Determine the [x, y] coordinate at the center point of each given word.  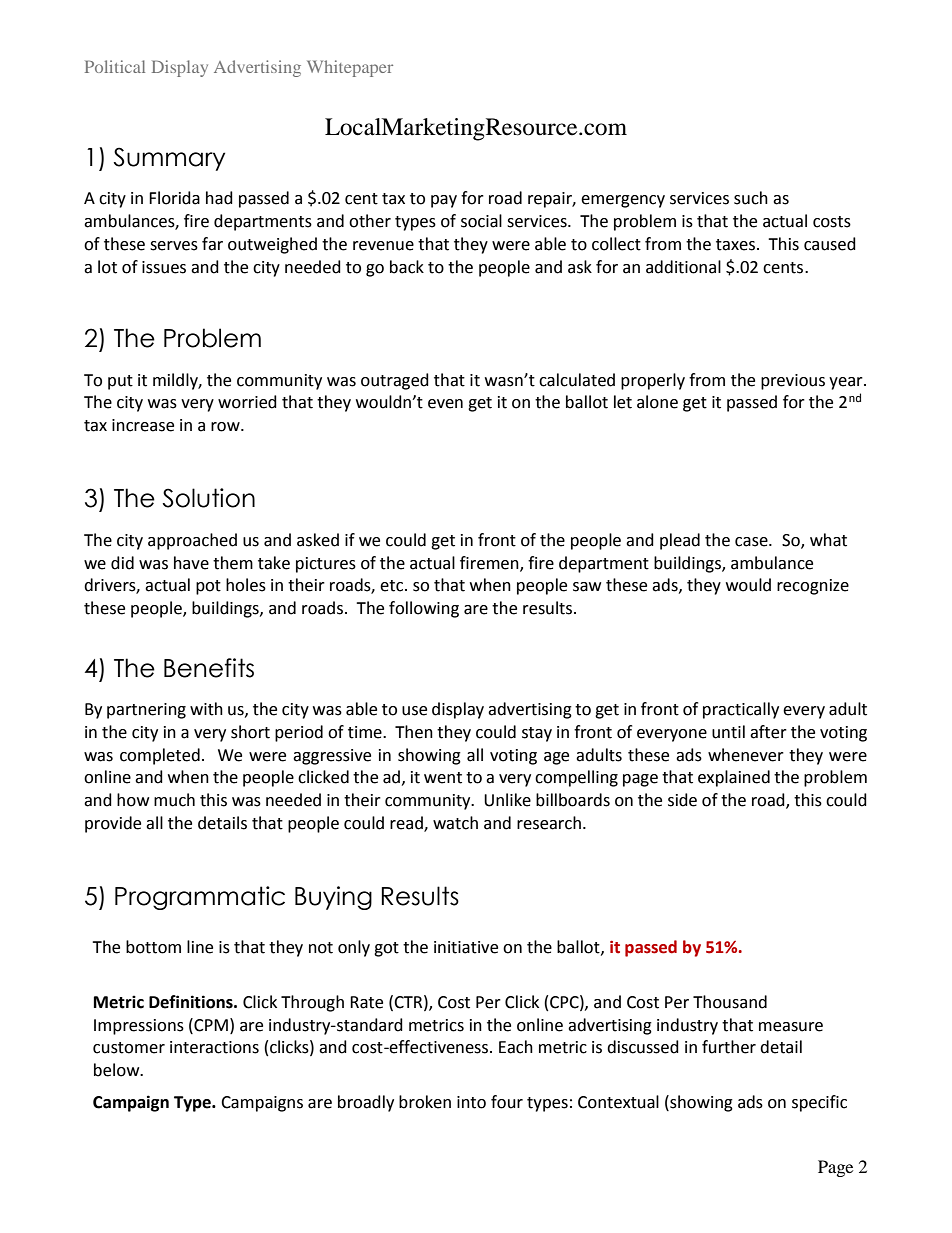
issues [164, 267]
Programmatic [200, 898]
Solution [209, 498]
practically [741, 710]
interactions [214, 1047]
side [682, 800]
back [407, 267]
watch [455, 823]
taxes [737, 245]
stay [537, 734]
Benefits [209, 668]
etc [393, 586]
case [752, 542]
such [751, 198]
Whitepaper [350, 68]
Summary [169, 159]
